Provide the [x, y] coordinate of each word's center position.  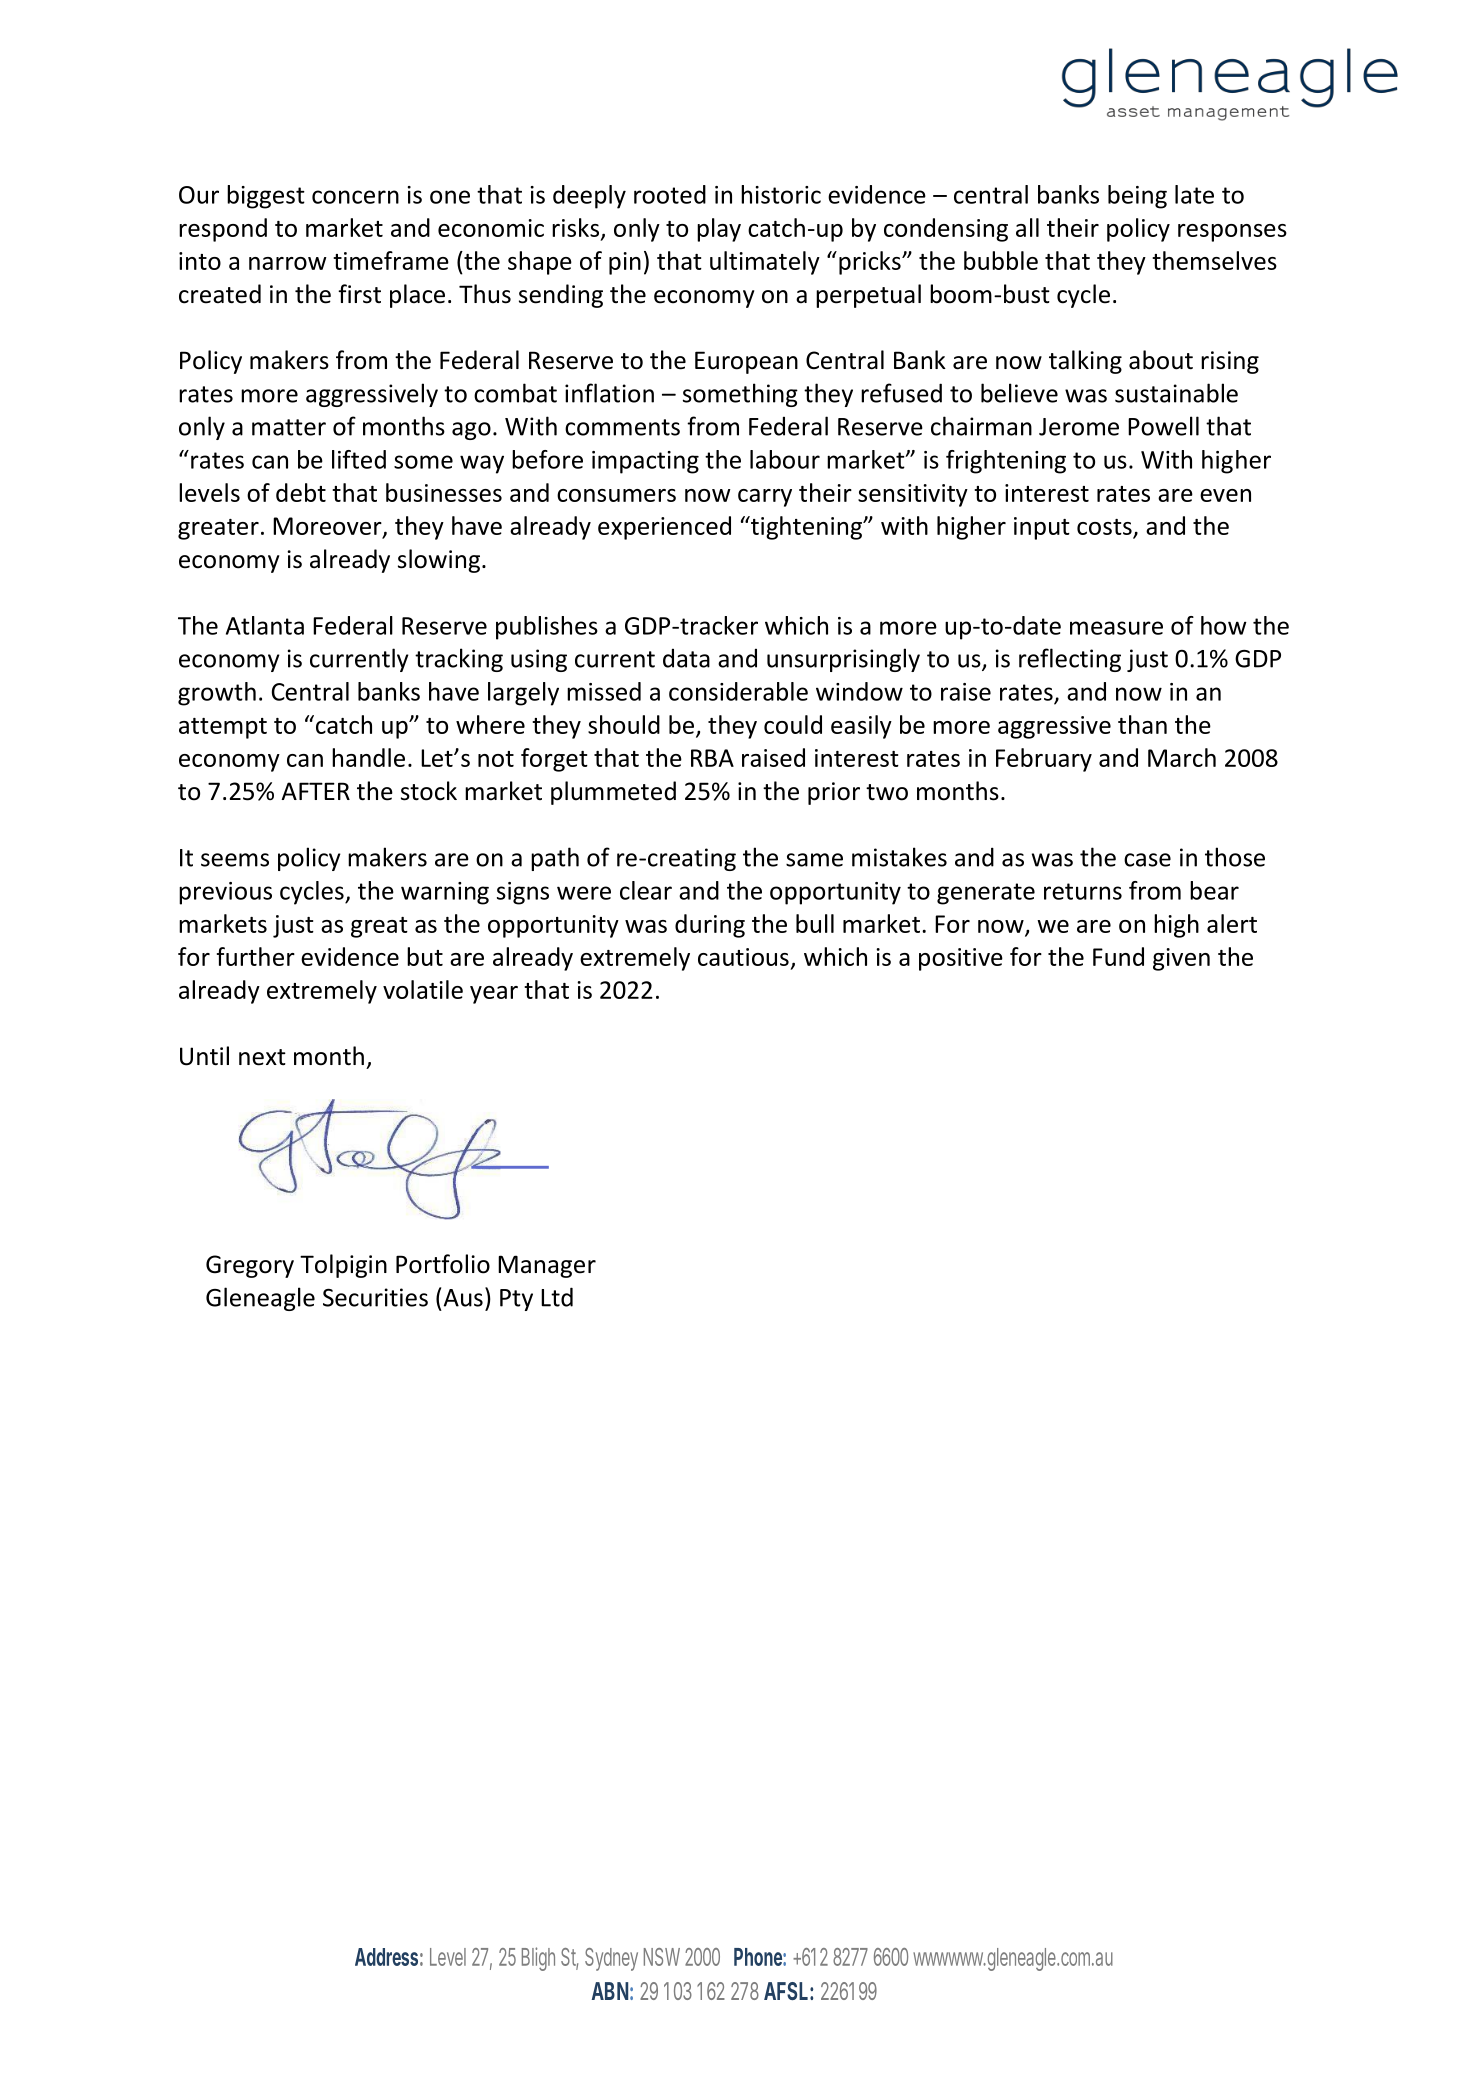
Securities [375, 1297]
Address [386, 1957]
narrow [288, 263]
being [1137, 197]
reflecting [1070, 660]
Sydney [611, 1959]
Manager [547, 1266]
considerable [738, 691]
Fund [1118, 956]
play [719, 230]
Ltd [557, 1297]
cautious [743, 957]
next [262, 1057]
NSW [662, 1957]
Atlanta [265, 625]
